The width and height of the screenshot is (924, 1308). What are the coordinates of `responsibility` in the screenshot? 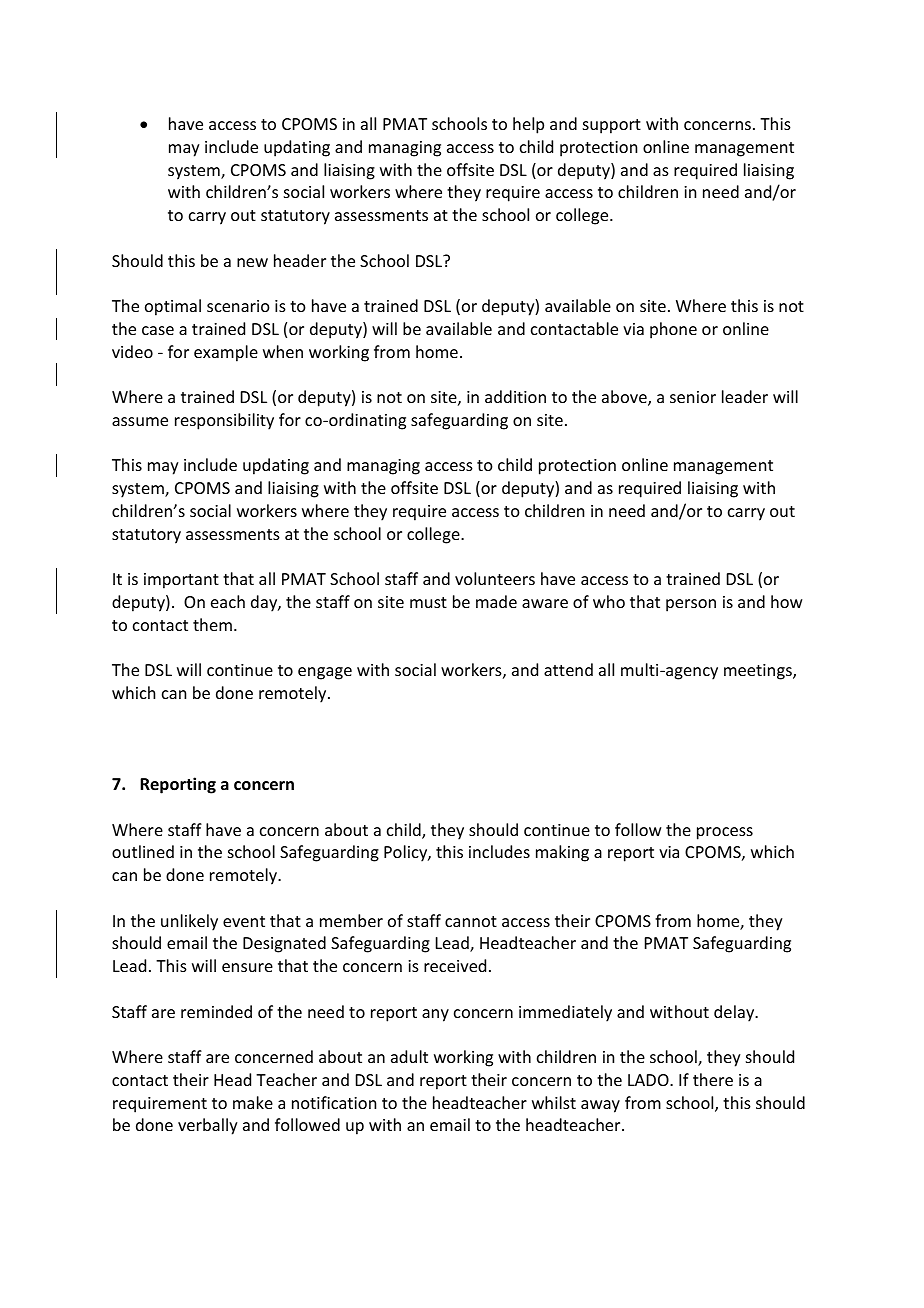 It's located at (224, 421).
